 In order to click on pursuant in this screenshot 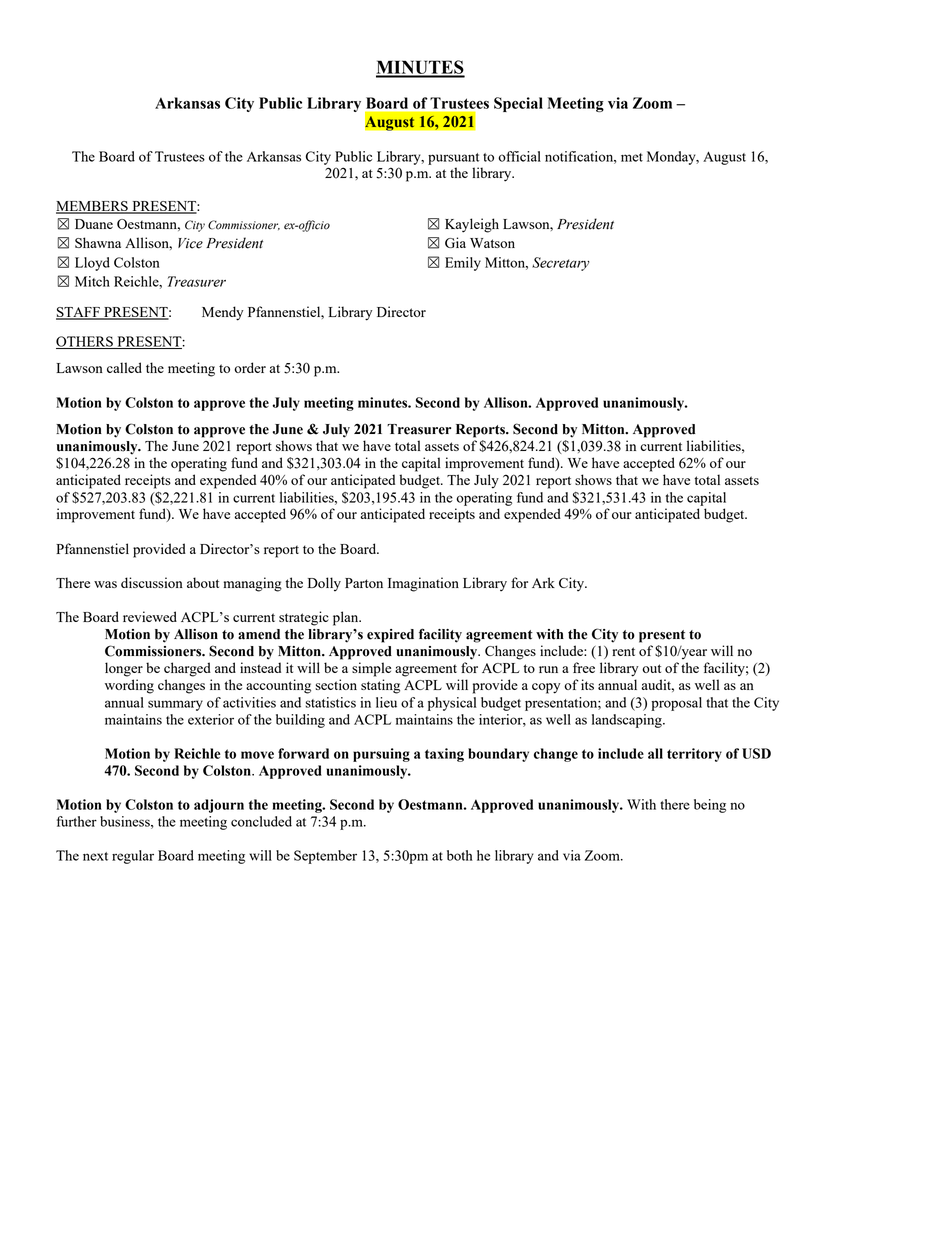, I will do `click(453, 159)`.
